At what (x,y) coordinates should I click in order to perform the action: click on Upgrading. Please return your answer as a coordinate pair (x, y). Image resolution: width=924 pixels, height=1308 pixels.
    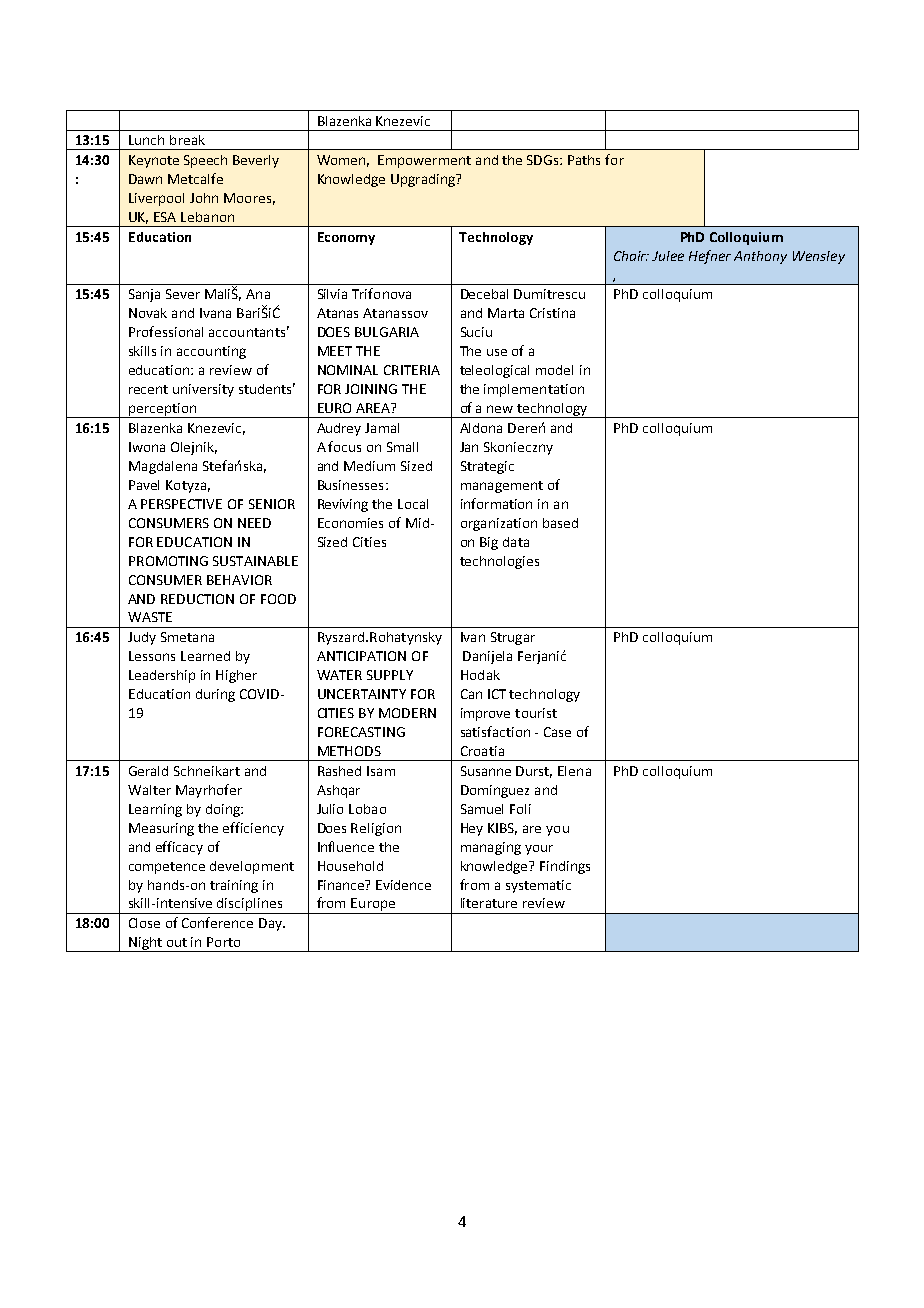
    Looking at the image, I should click on (424, 180).
